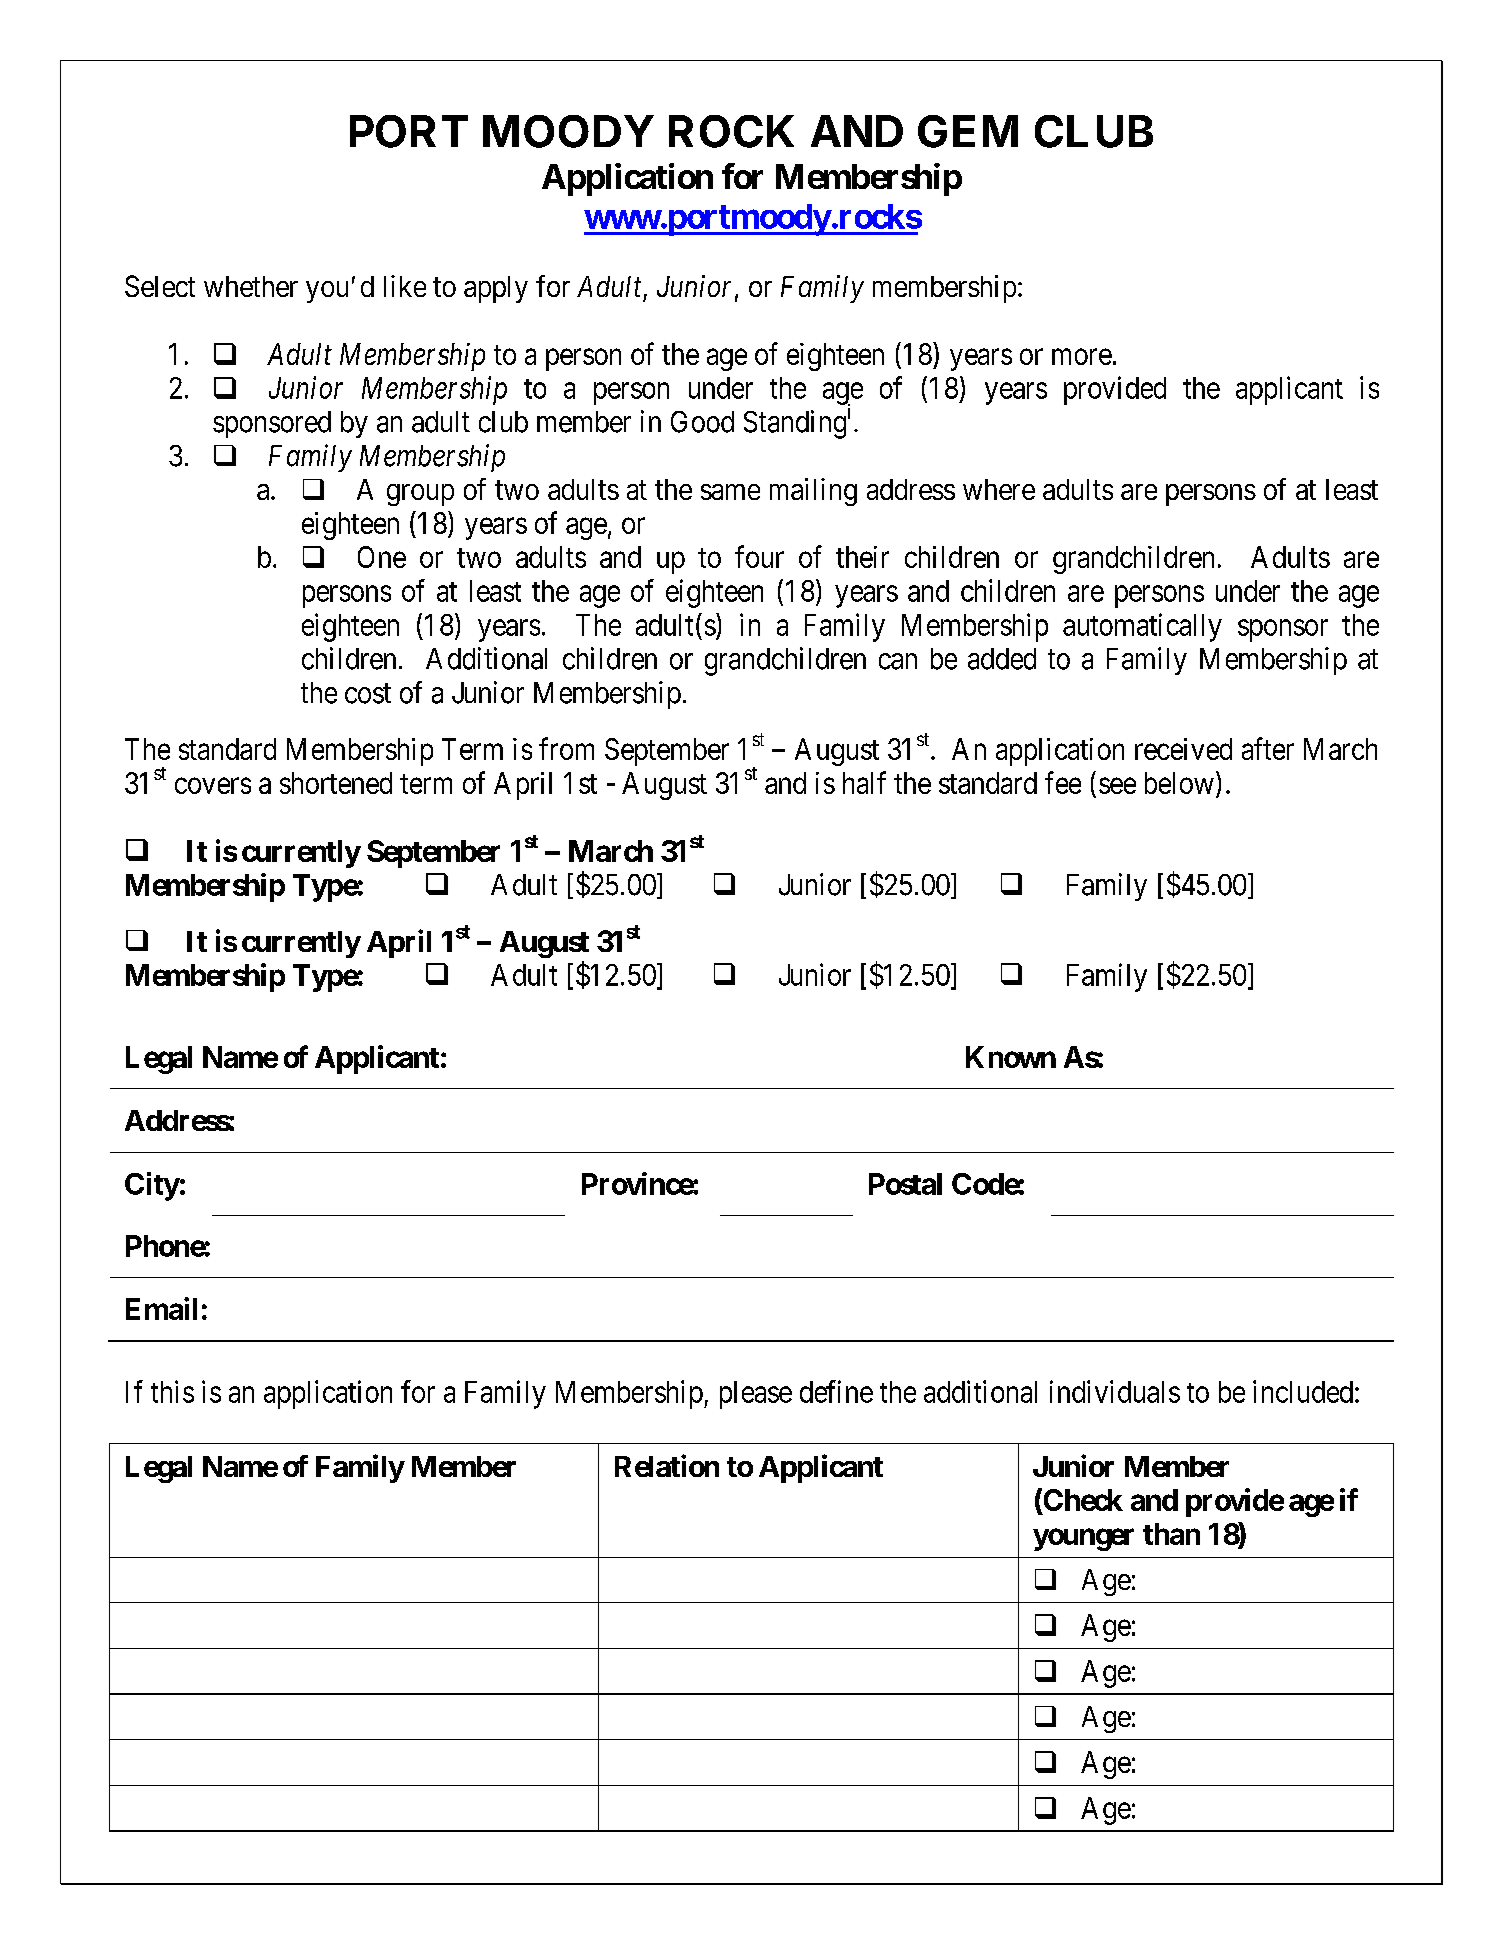  I want to click on GEM, so click(968, 131).
